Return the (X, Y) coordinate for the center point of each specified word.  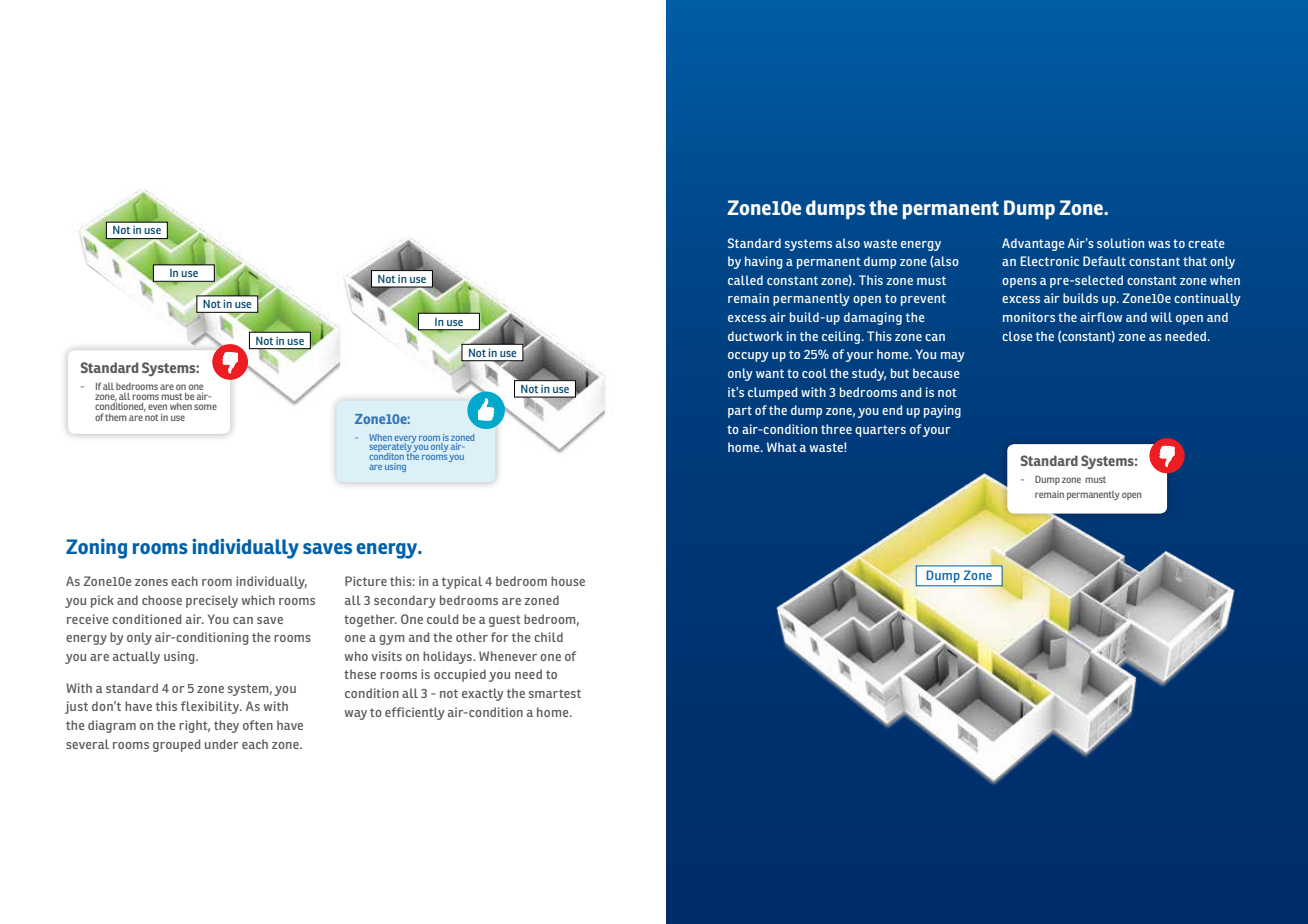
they (226, 726)
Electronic (1049, 261)
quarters (880, 431)
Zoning (96, 548)
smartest (555, 693)
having (764, 262)
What (782, 447)
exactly (482, 694)
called (745, 280)
